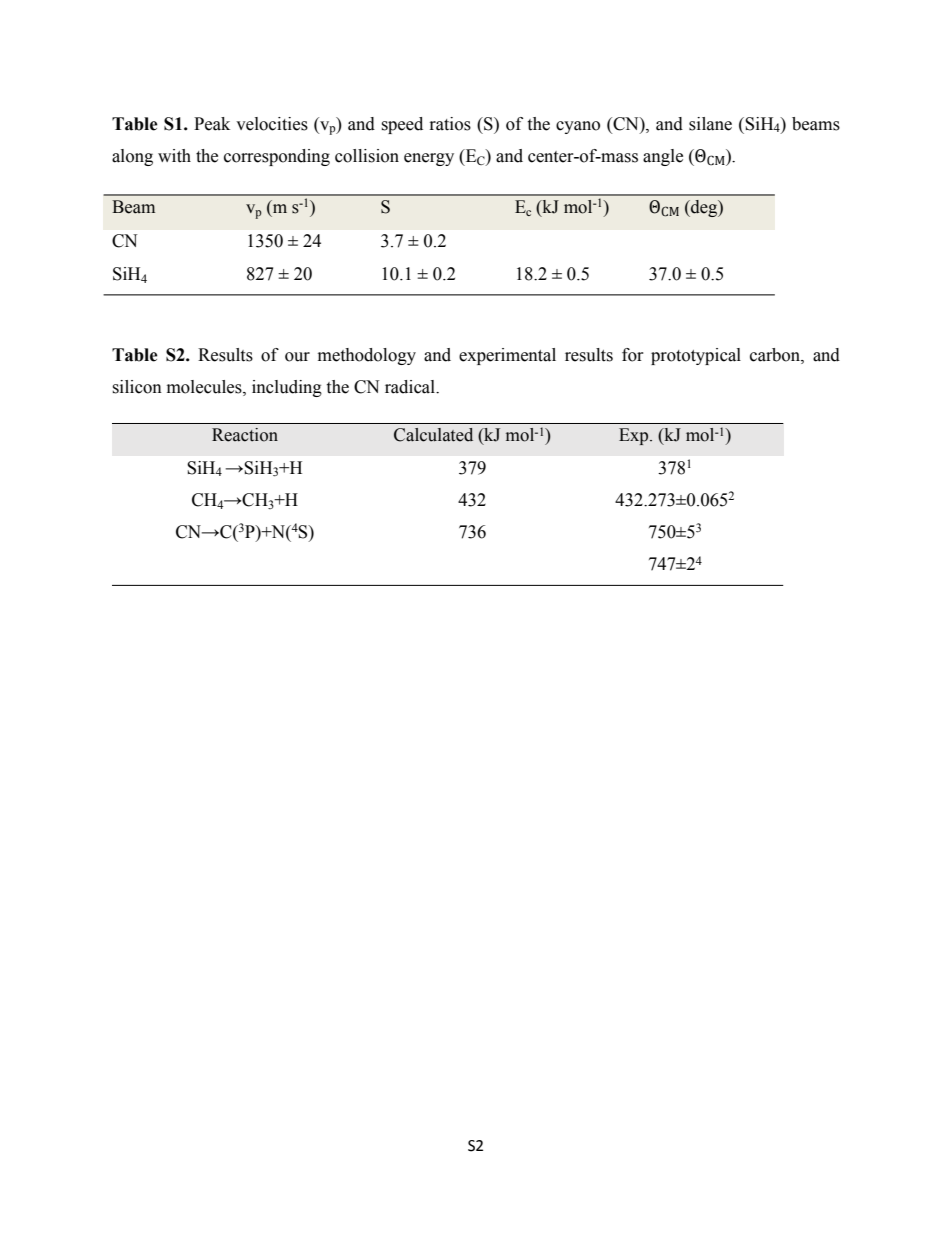 This document has width=952, height=1233. What do you see at coordinates (633, 355) in the document?
I see `for` at bounding box center [633, 355].
